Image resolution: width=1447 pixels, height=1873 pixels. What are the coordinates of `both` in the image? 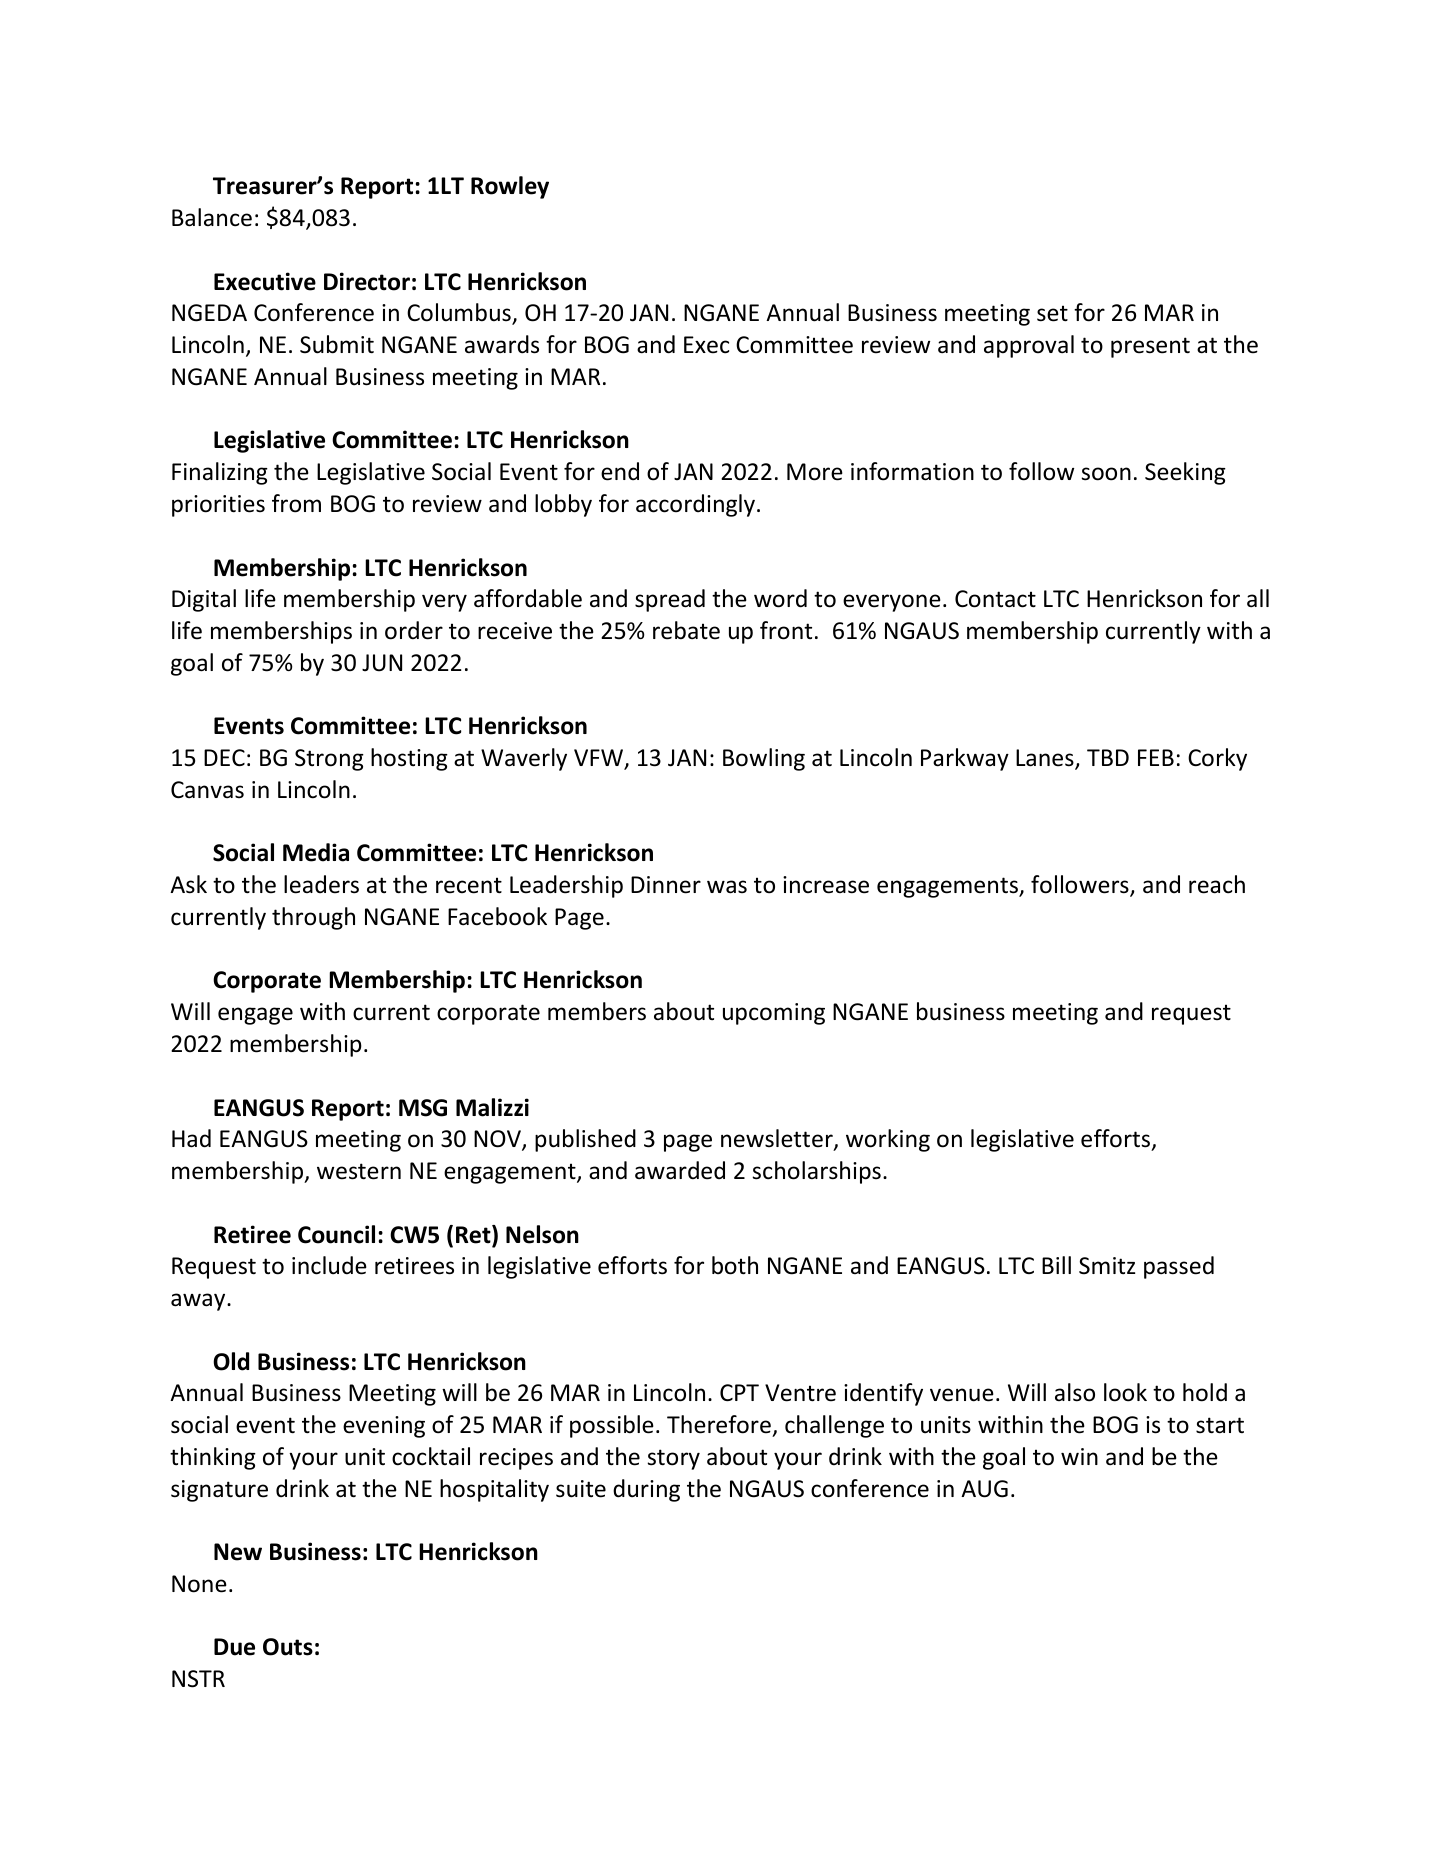 It's located at (735, 1265).
